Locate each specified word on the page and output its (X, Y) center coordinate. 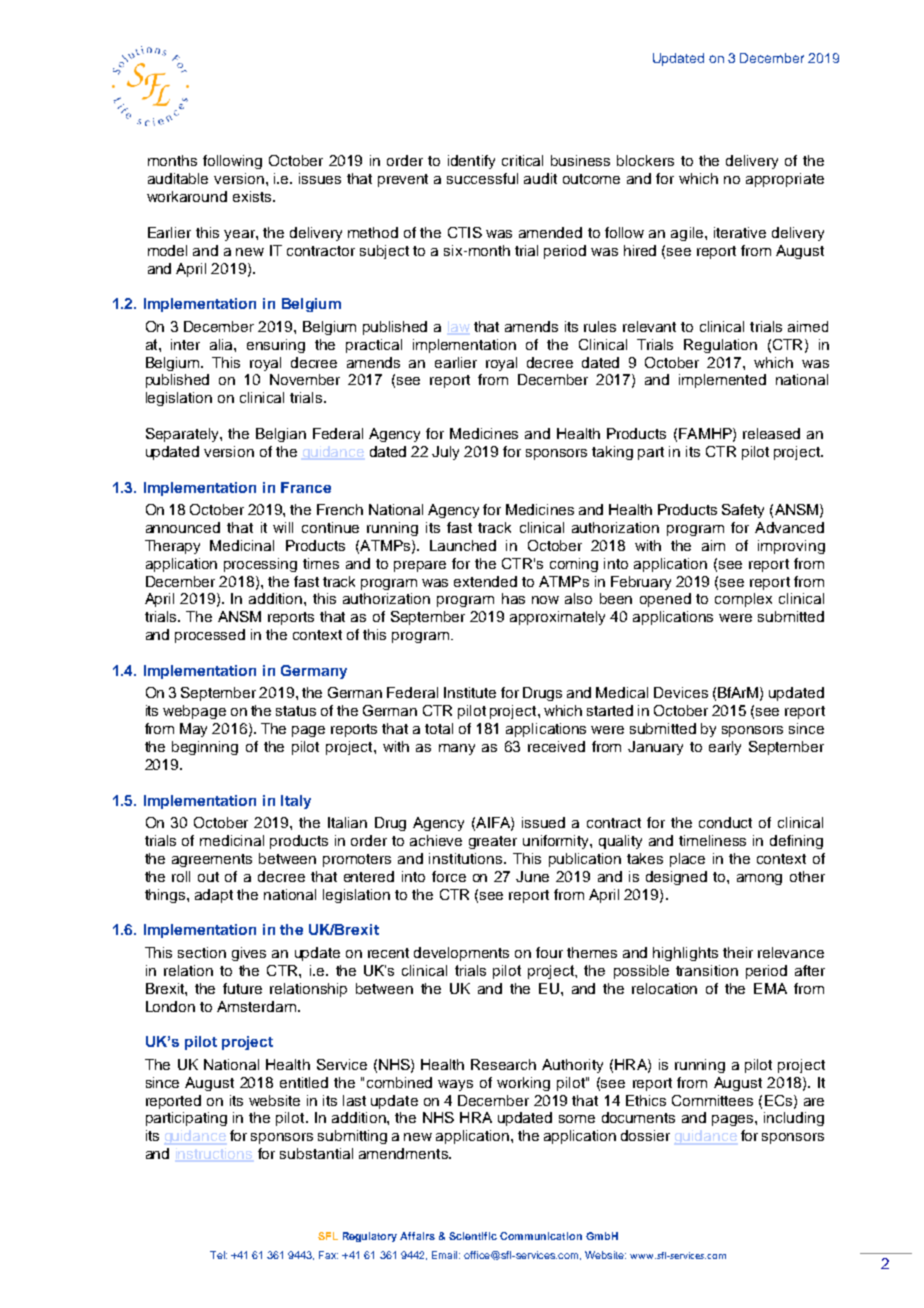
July (445, 453)
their (738, 952)
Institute (470, 692)
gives (249, 954)
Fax (328, 1255)
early (725, 748)
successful (482, 178)
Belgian (281, 435)
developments (461, 954)
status (296, 711)
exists (253, 196)
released (771, 433)
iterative (740, 232)
